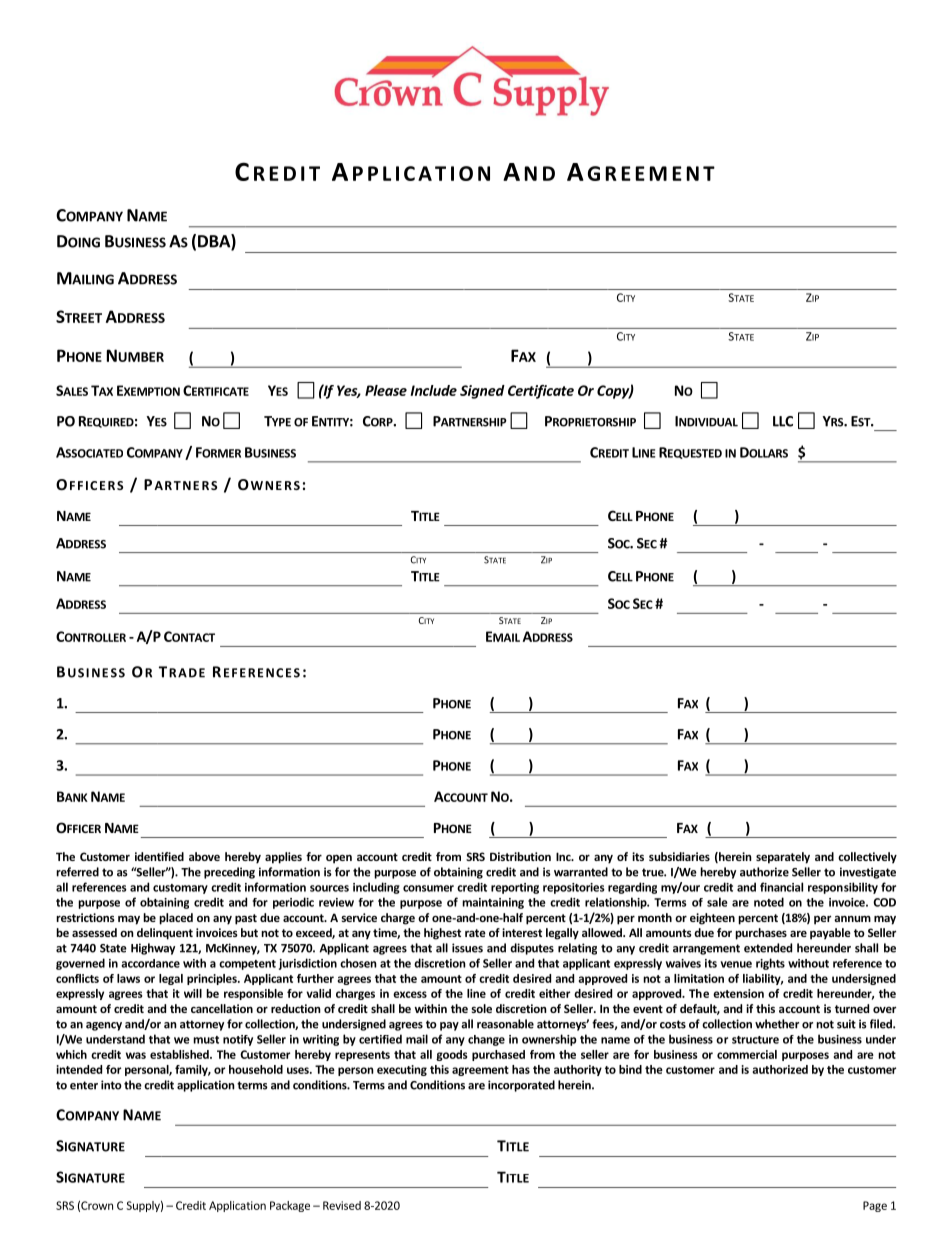 Image resolution: width=952 pixels, height=1233 pixels. I want to click on Package, so click(290, 1206).
